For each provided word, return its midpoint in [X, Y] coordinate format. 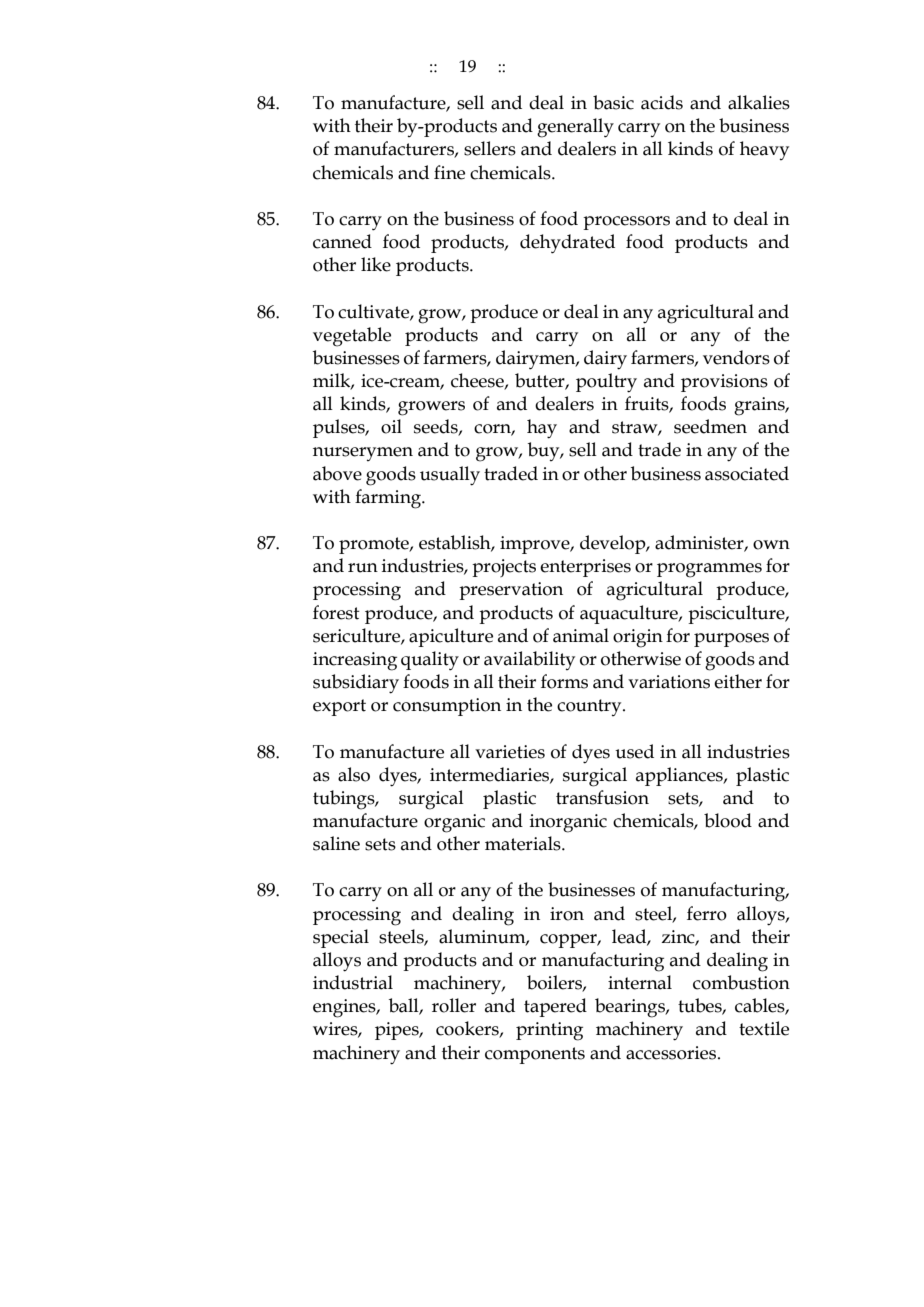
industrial [353, 982]
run [363, 568]
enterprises [585, 568]
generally [575, 128]
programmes [709, 570]
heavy [764, 150]
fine [449, 172]
